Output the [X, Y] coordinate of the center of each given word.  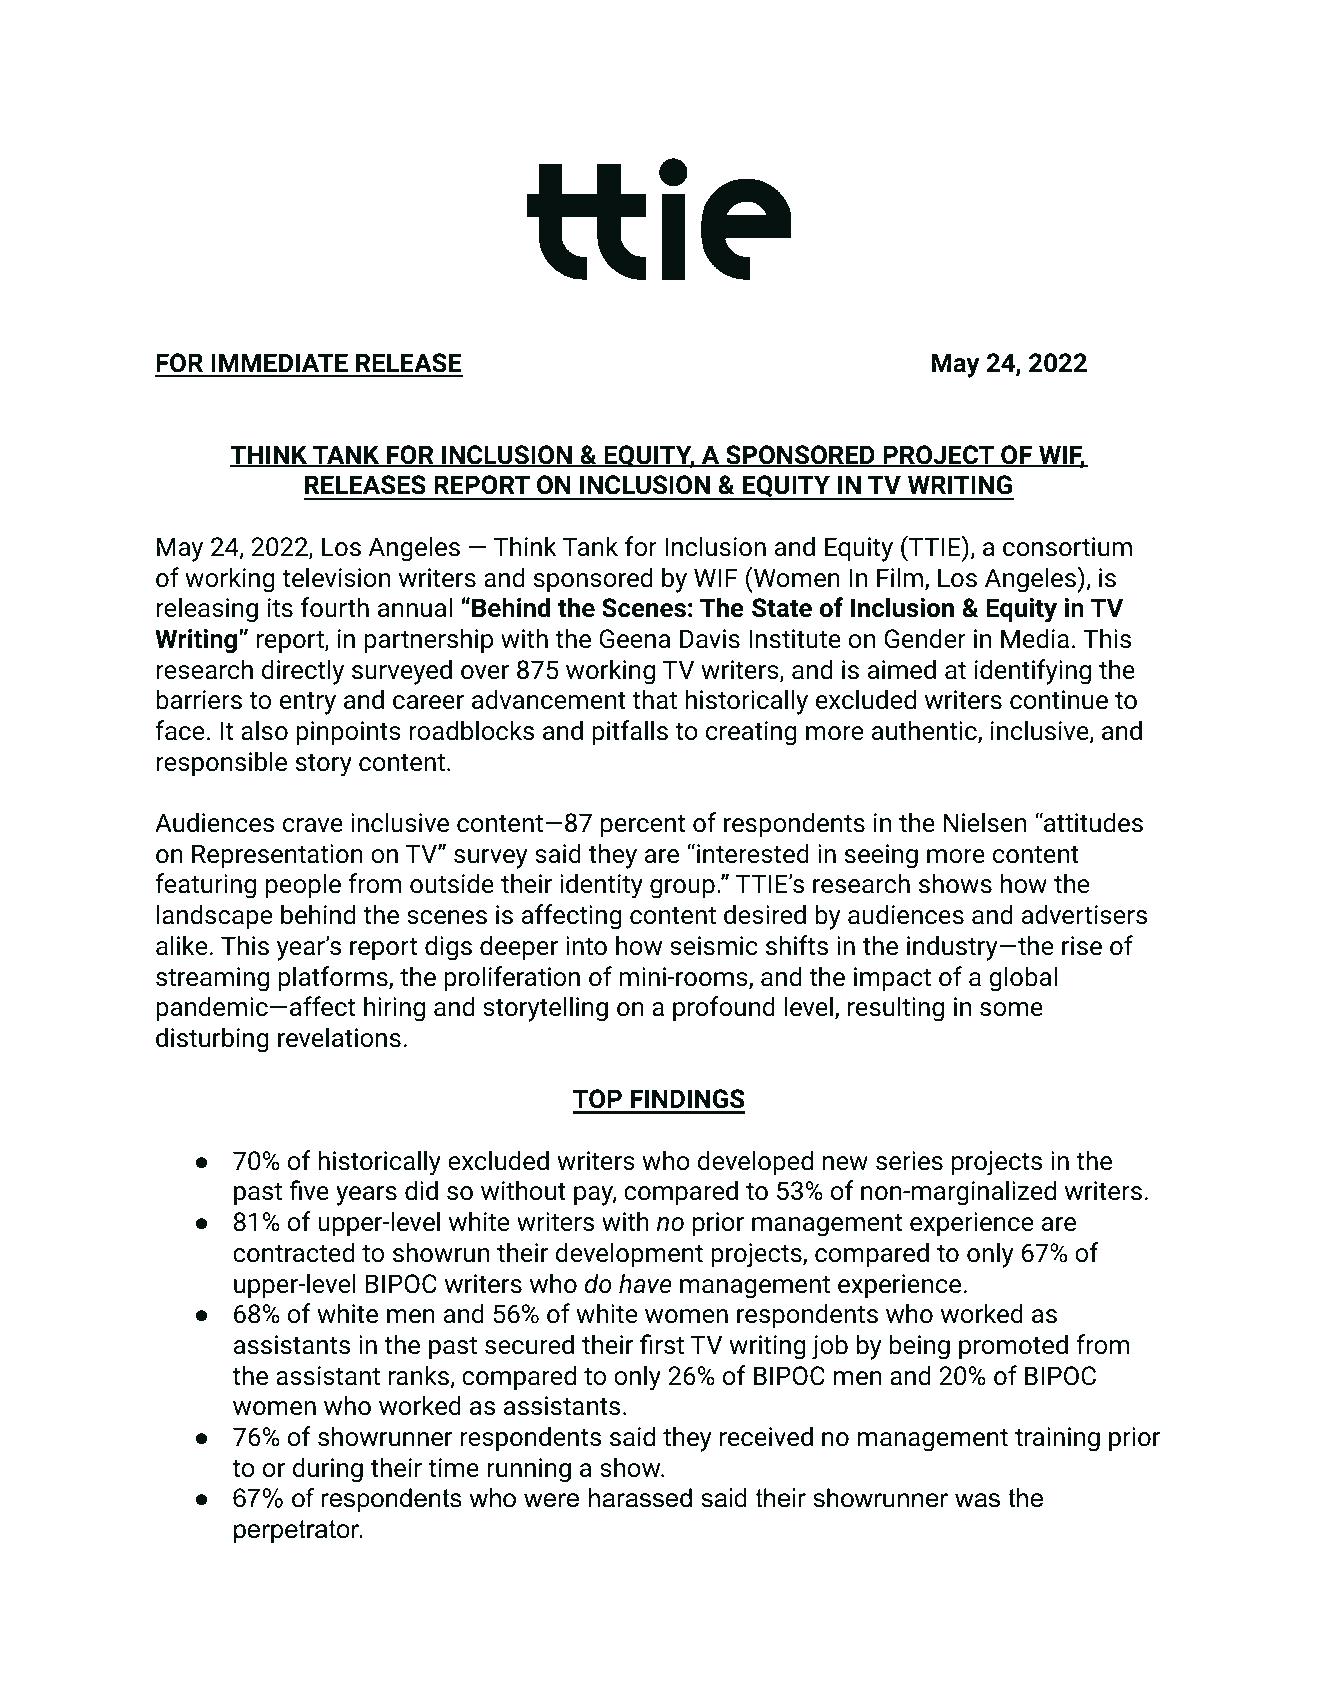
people [303, 886]
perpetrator [298, 1531]
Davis [710, 639]
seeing [881, 856]
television [336, 577]
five [309, 1190]
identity [601, 886]
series [909, 1161]
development [629, 1255]
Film [900, 577]
